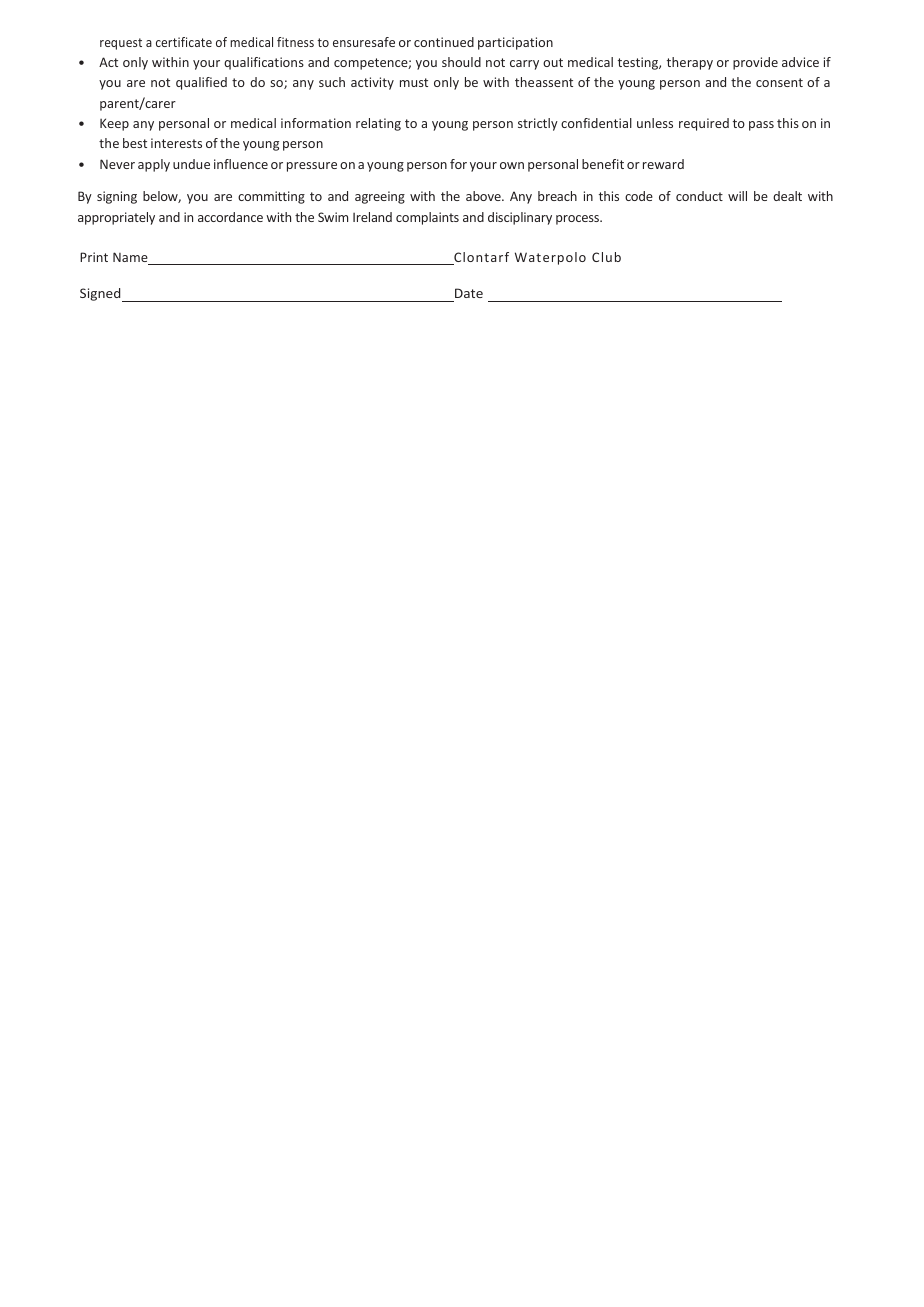  What do you see at coordinates (114, 124) in the screenshot?
I see `Keep` at bounding box center [114, 124].
